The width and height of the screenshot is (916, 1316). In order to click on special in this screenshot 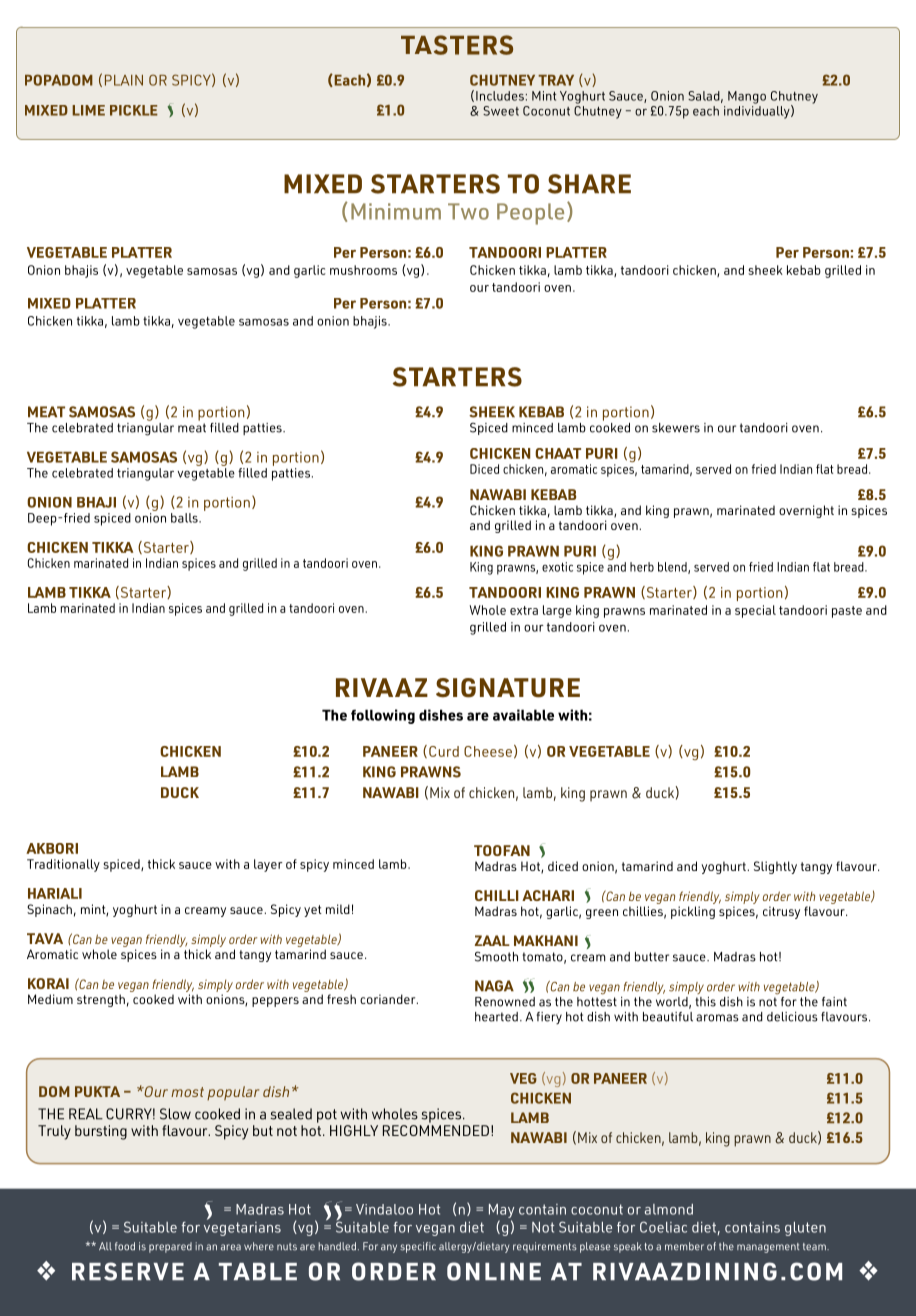, I will do `click(755, 611)`.
